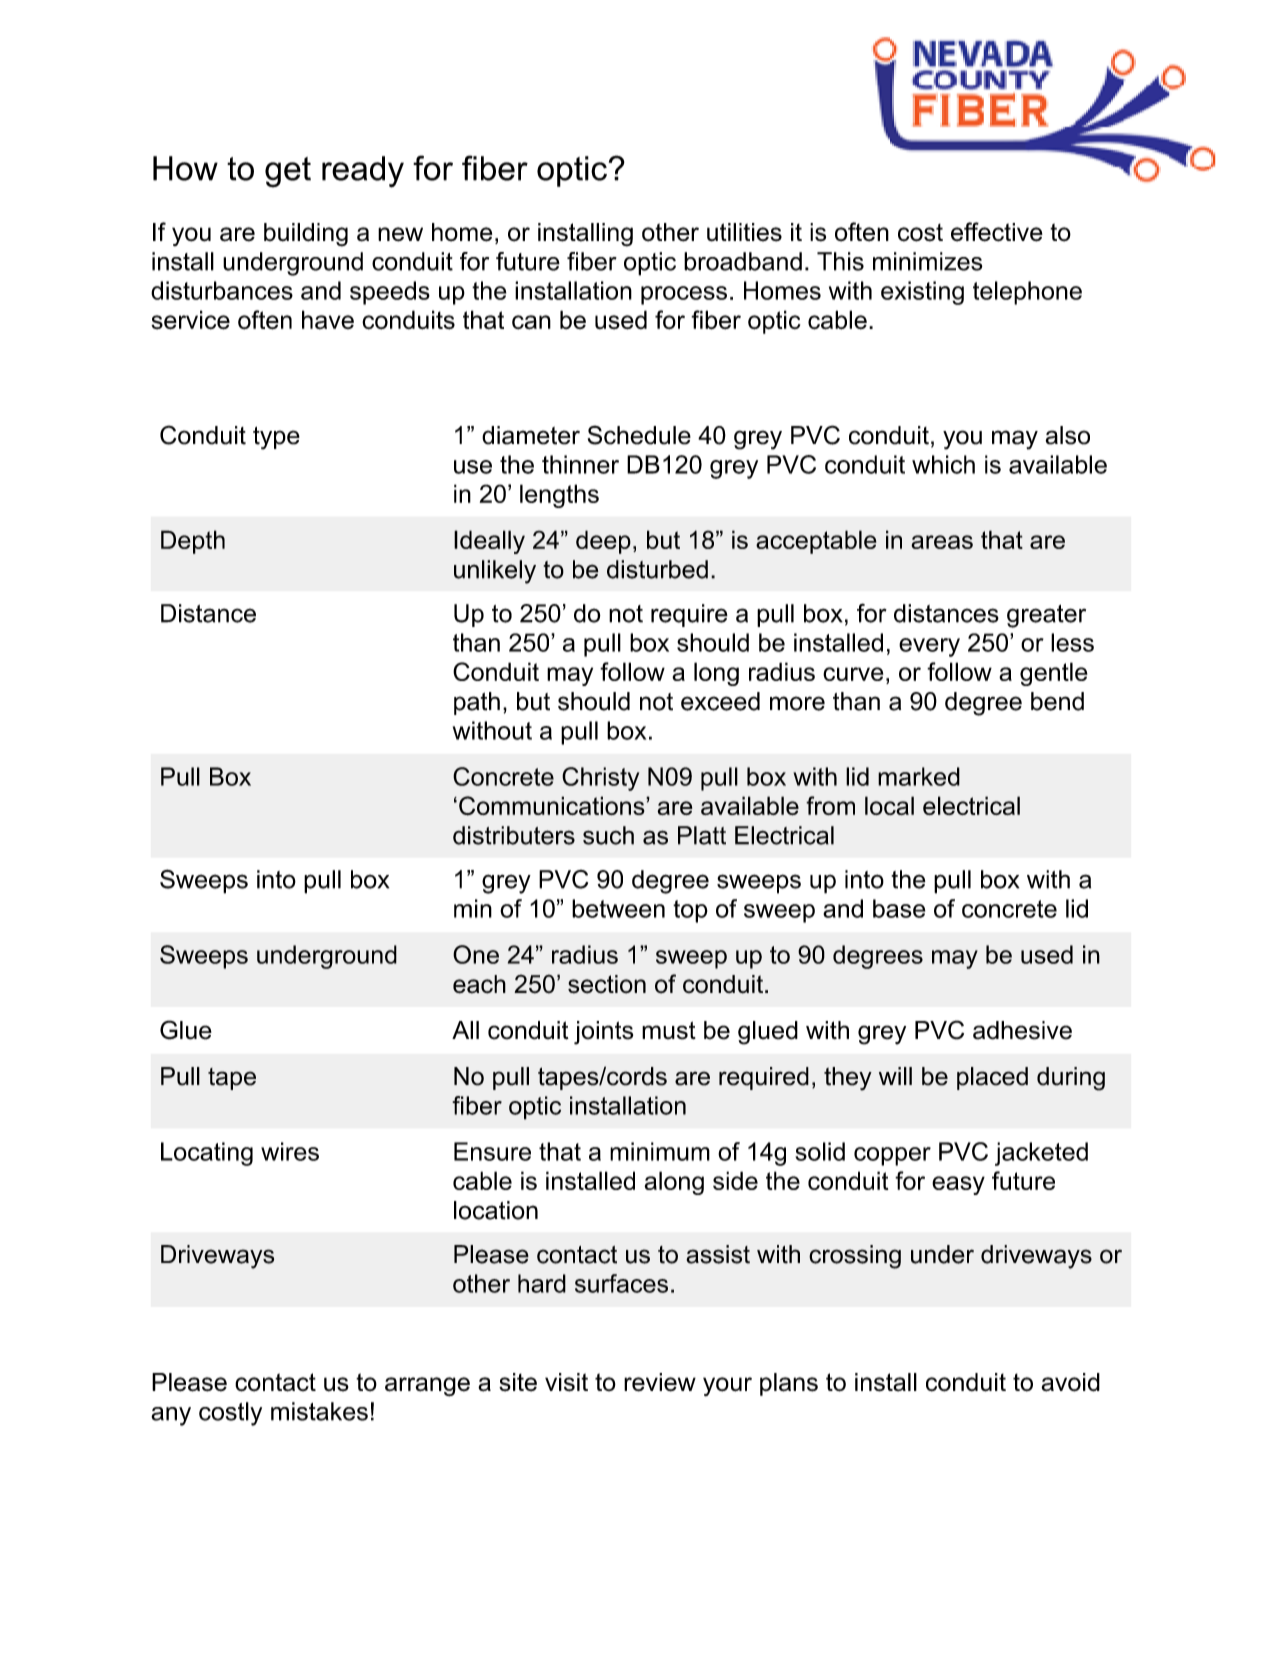 The image size is (1282, 1659). I want to click on mistakes, so click(319, 1411).
